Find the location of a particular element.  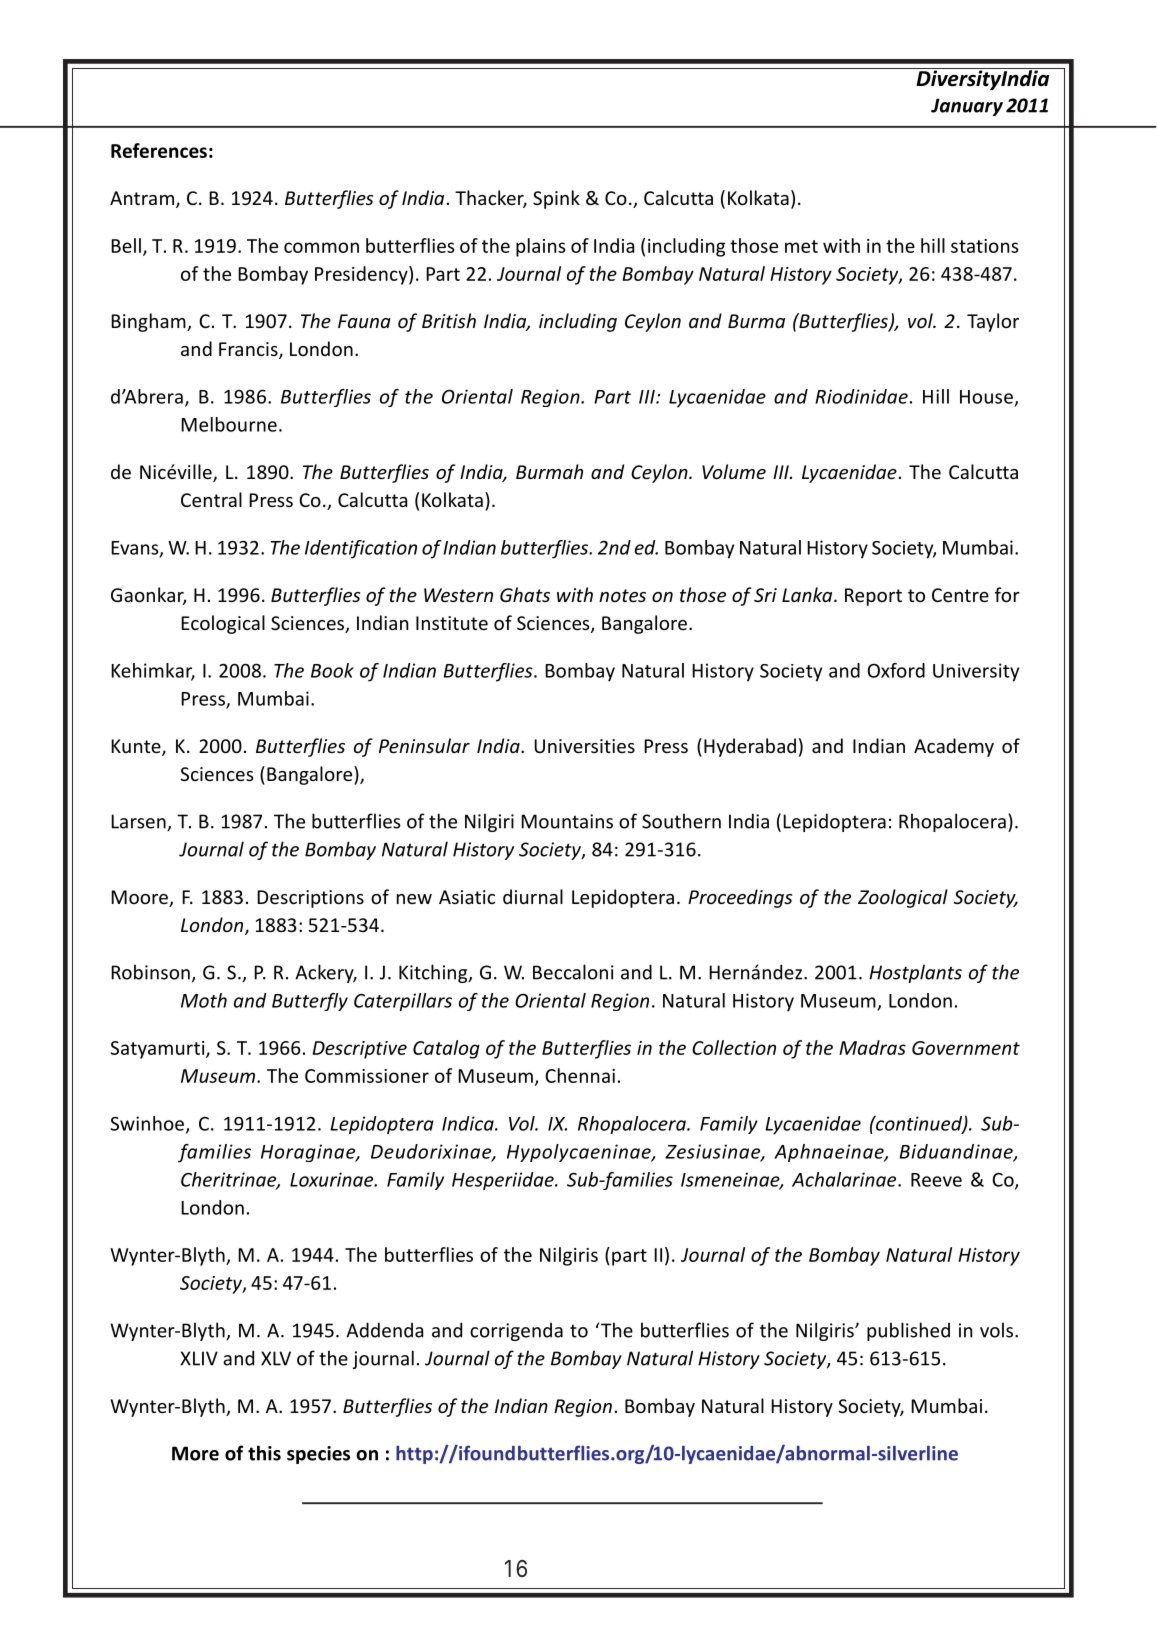

References is located at coordinates (159, 150).
